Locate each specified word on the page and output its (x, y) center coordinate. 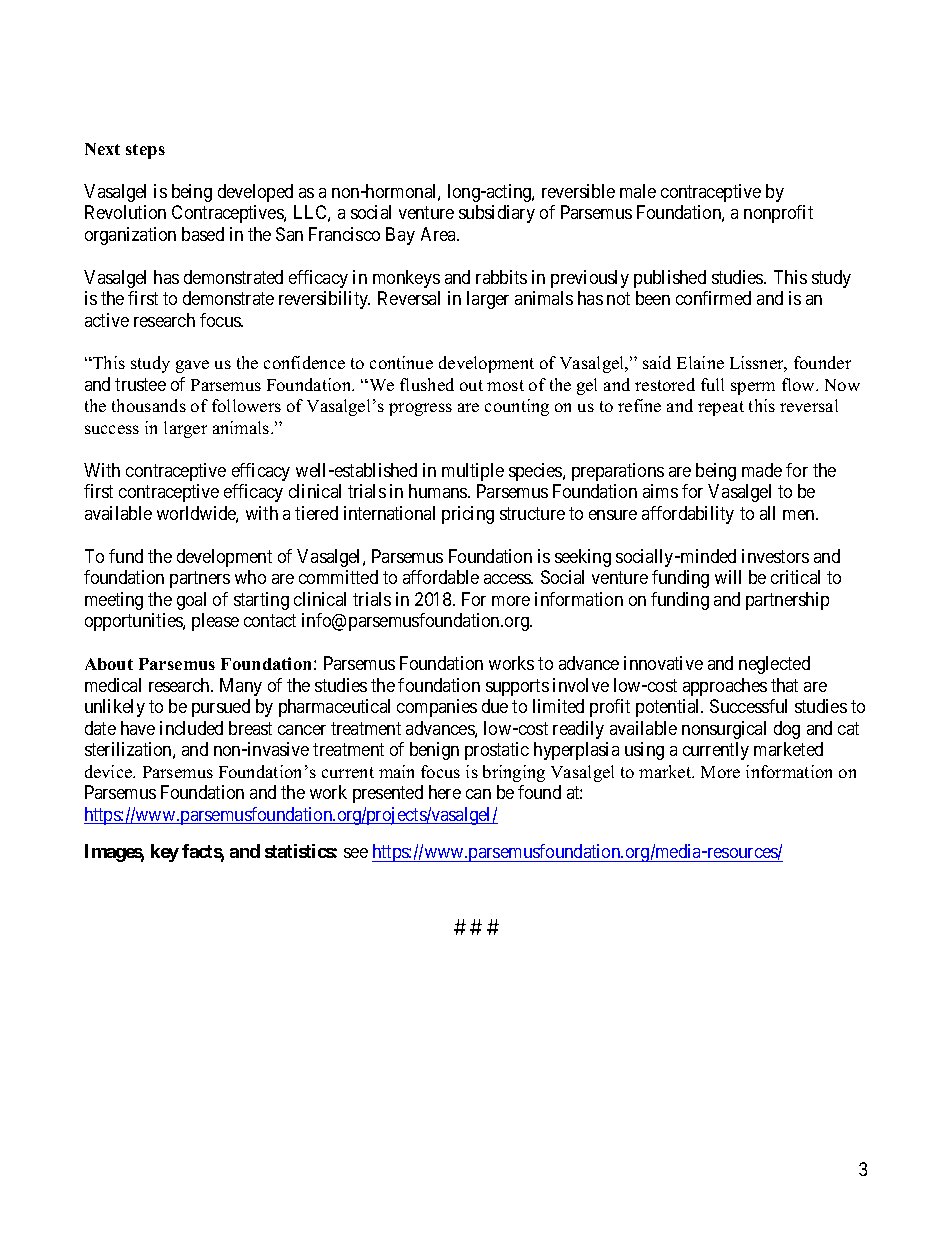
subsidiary (497, 214)
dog (787, 730)
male (638, 191)
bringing (514, 773)
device (110, 771)
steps (145, 151)
